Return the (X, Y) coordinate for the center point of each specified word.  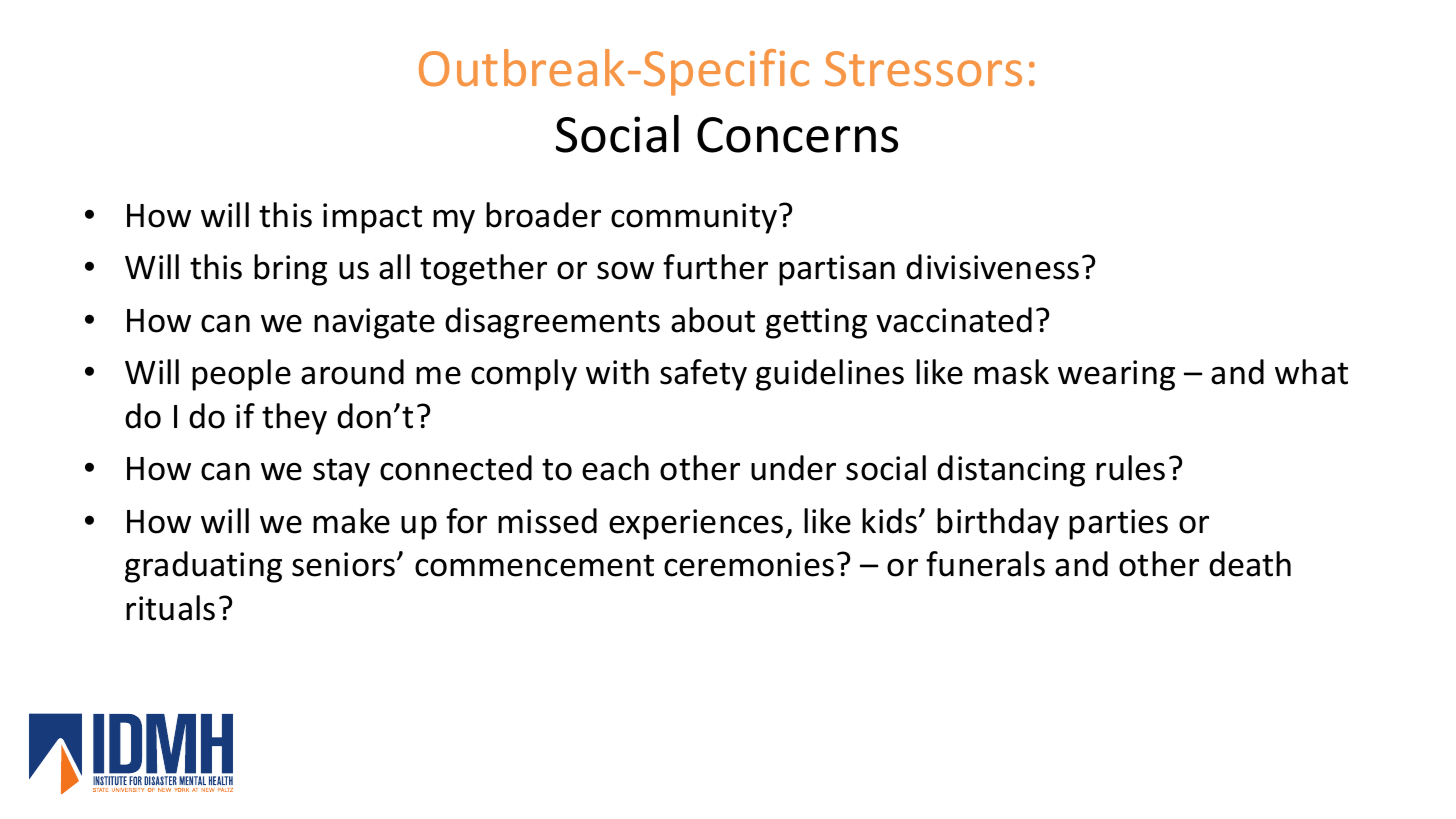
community (695, 218)
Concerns (797, 135)
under (793, 468)
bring (290, 270)
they (294, 419)
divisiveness (992, 267)
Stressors (923, 69)
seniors (345, 564)
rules (1130, 468)
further (715, 267)
